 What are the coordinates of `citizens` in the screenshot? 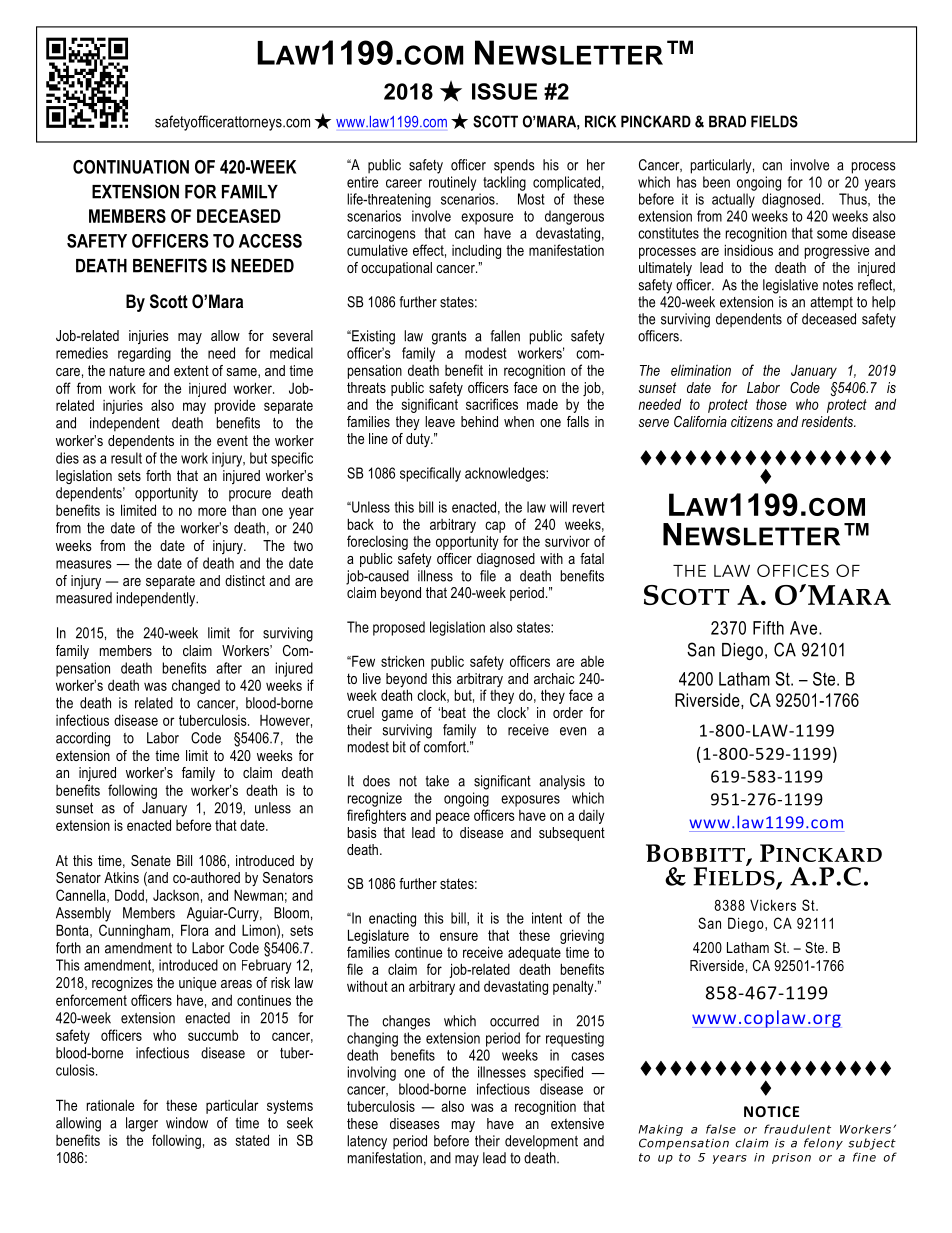 It's located at (752, 421).
